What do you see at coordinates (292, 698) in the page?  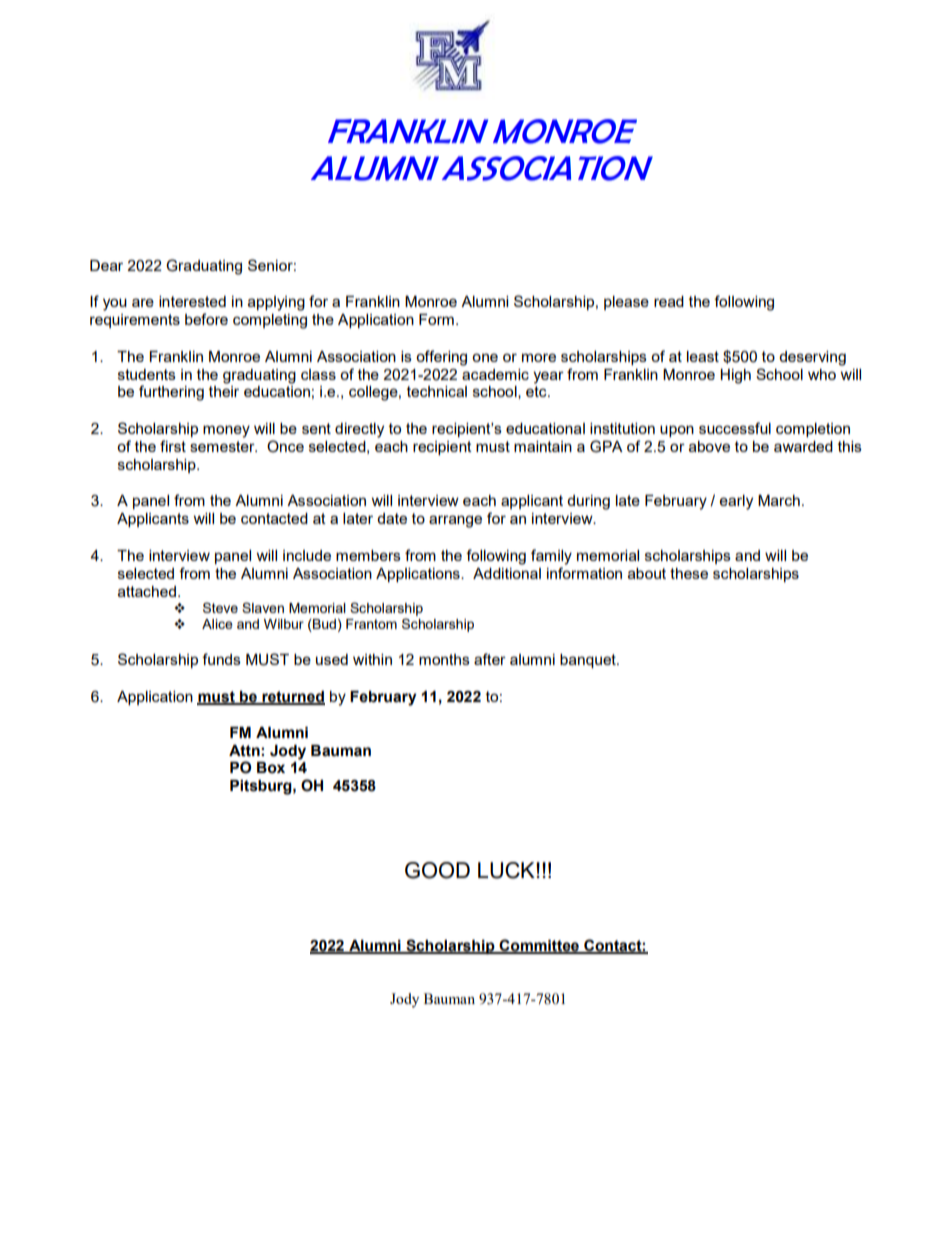 I see `returned` at bounding box center [292, 698].
